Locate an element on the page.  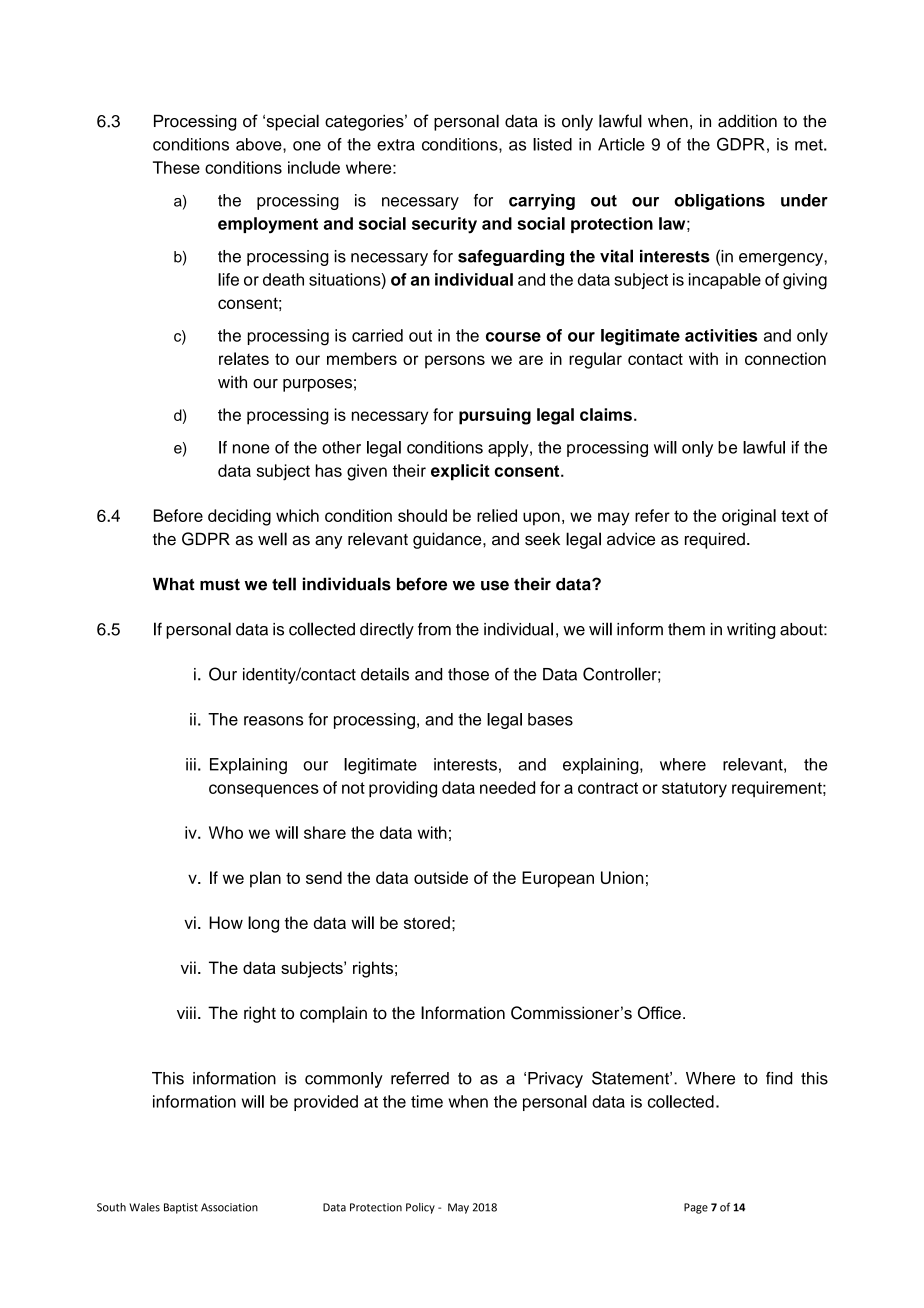
extra is located at coordinates (396, 145).
